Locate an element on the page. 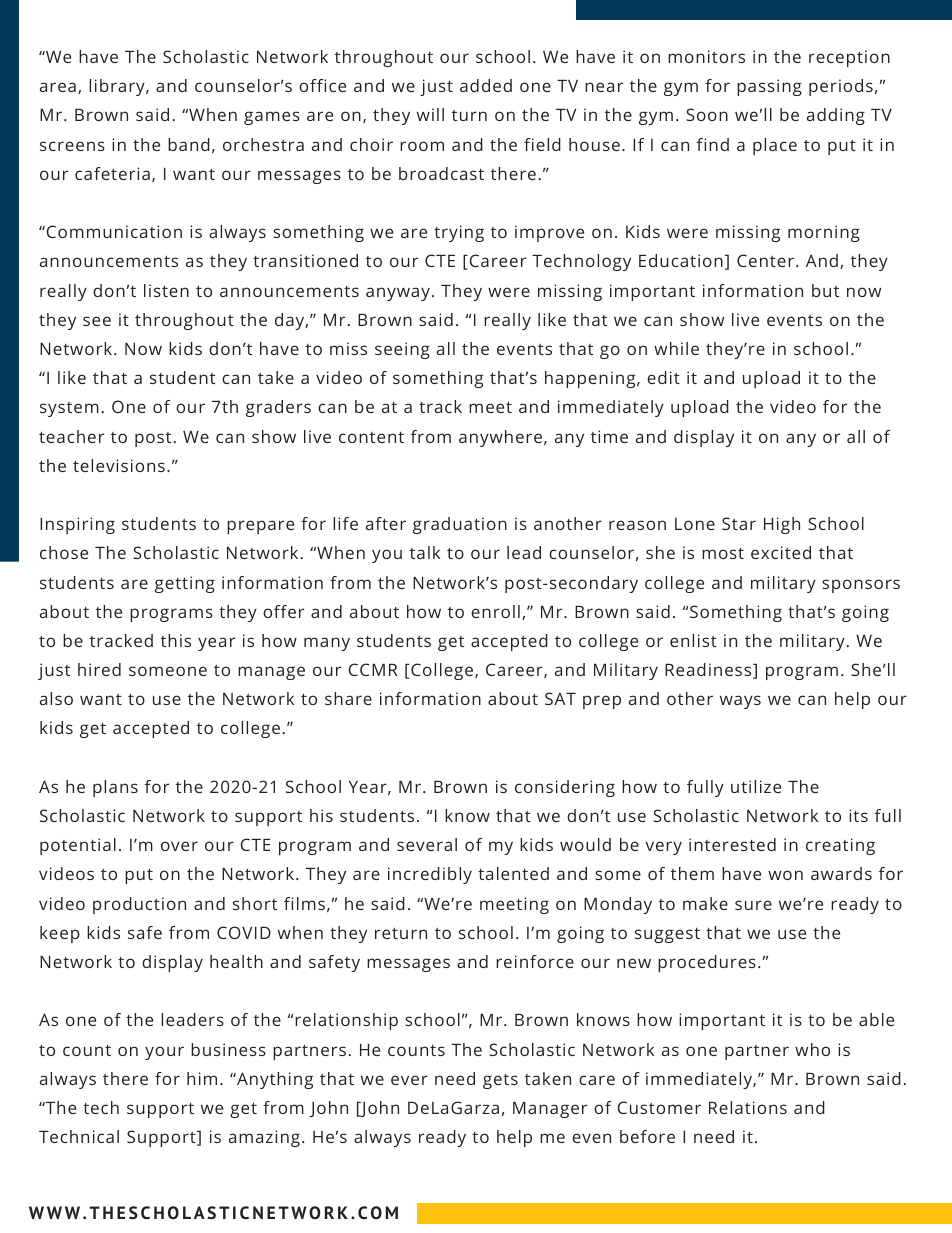 The height and width of the document is (1233, 952). added is located at coordinates (486, 85).
